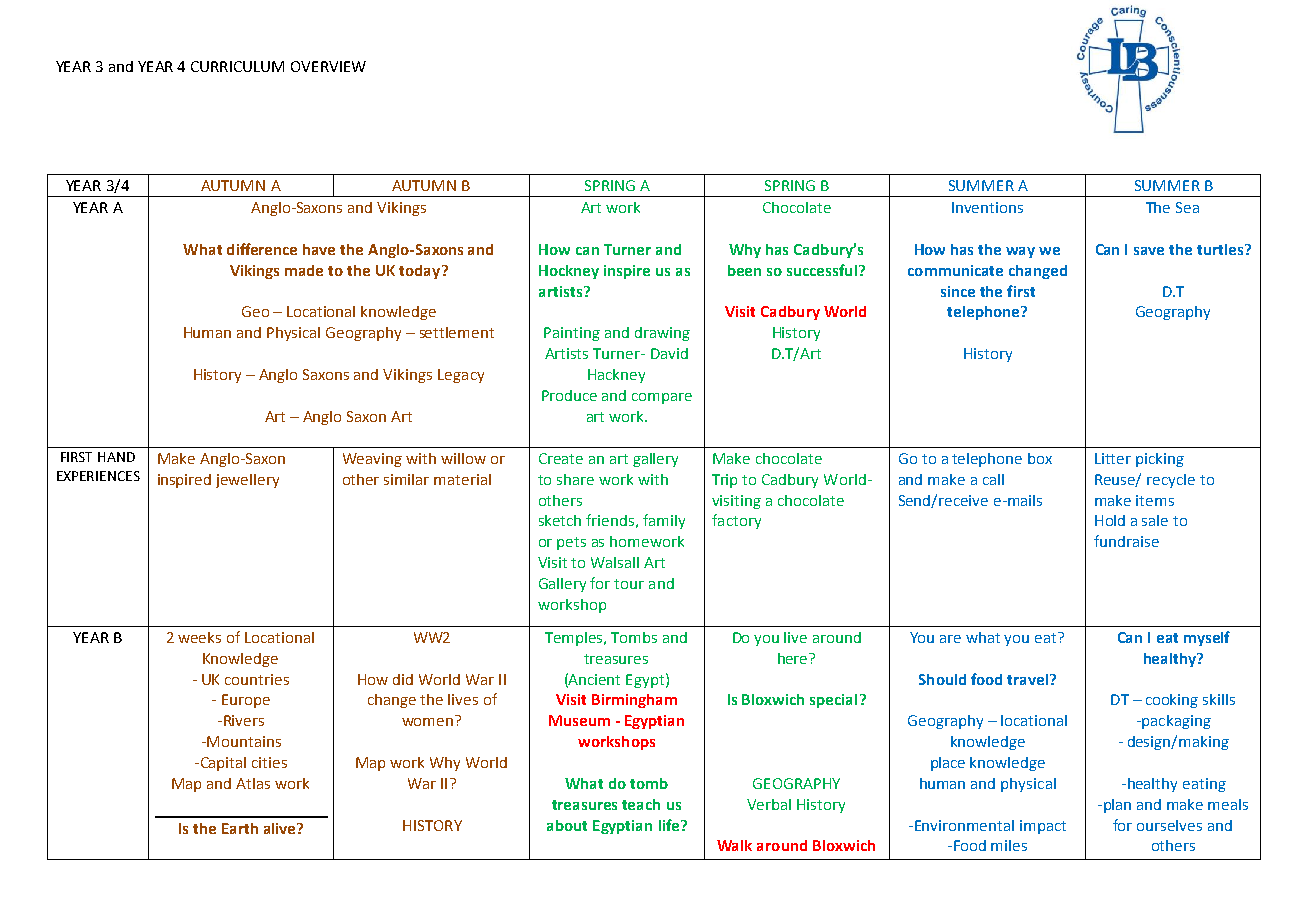 This screenshot has width=1308, height=924. What do you see at coordinates (199, 637) in the screenshot?
I see `weeks` at bounding box center [199, 637].
